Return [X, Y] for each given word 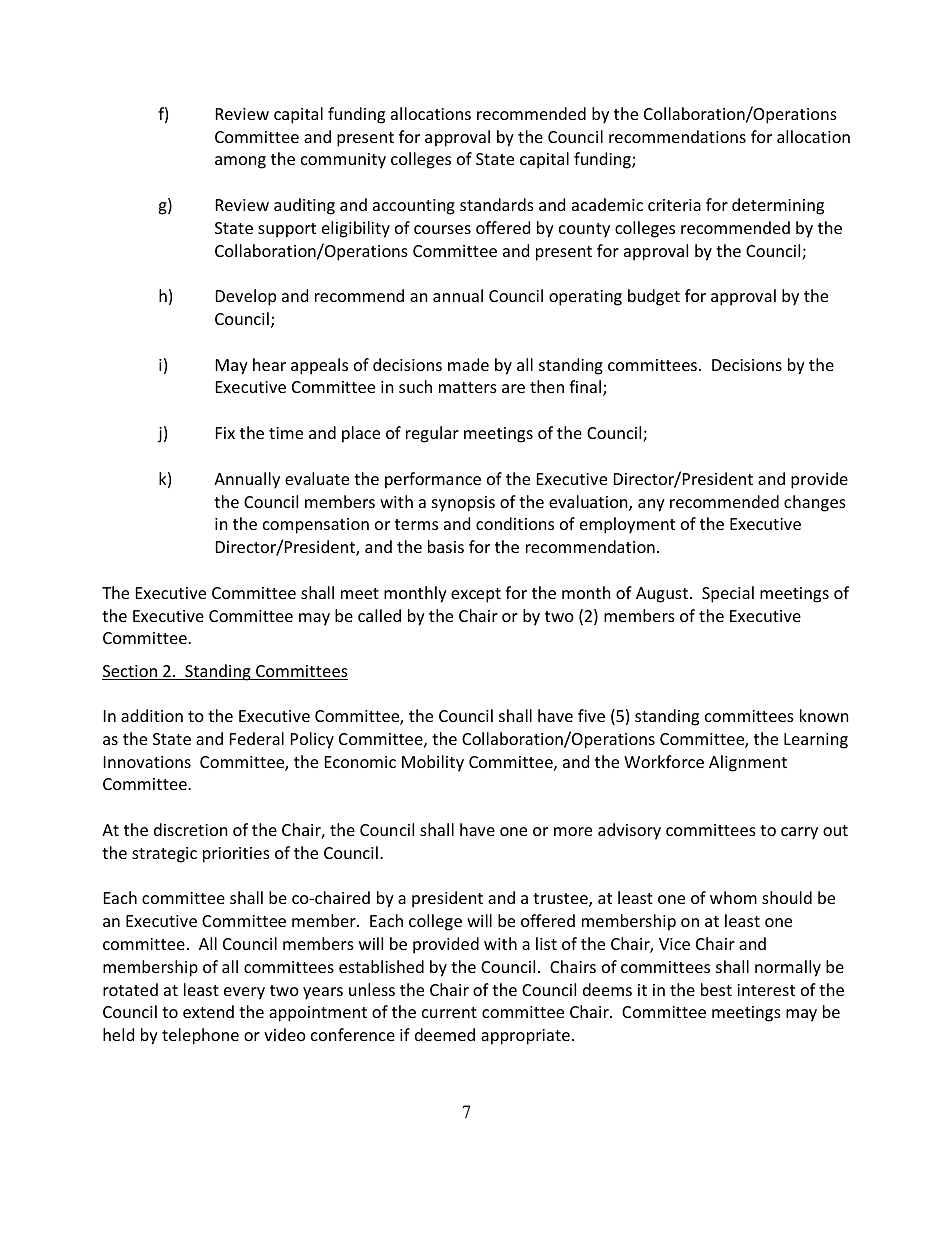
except [476, 595]
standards [497, 204]
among [240, 162]
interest [766, 990]
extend [208, 1011]
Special [728, 594]
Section [130, 672]
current [449, 1012]
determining [778, 206]
